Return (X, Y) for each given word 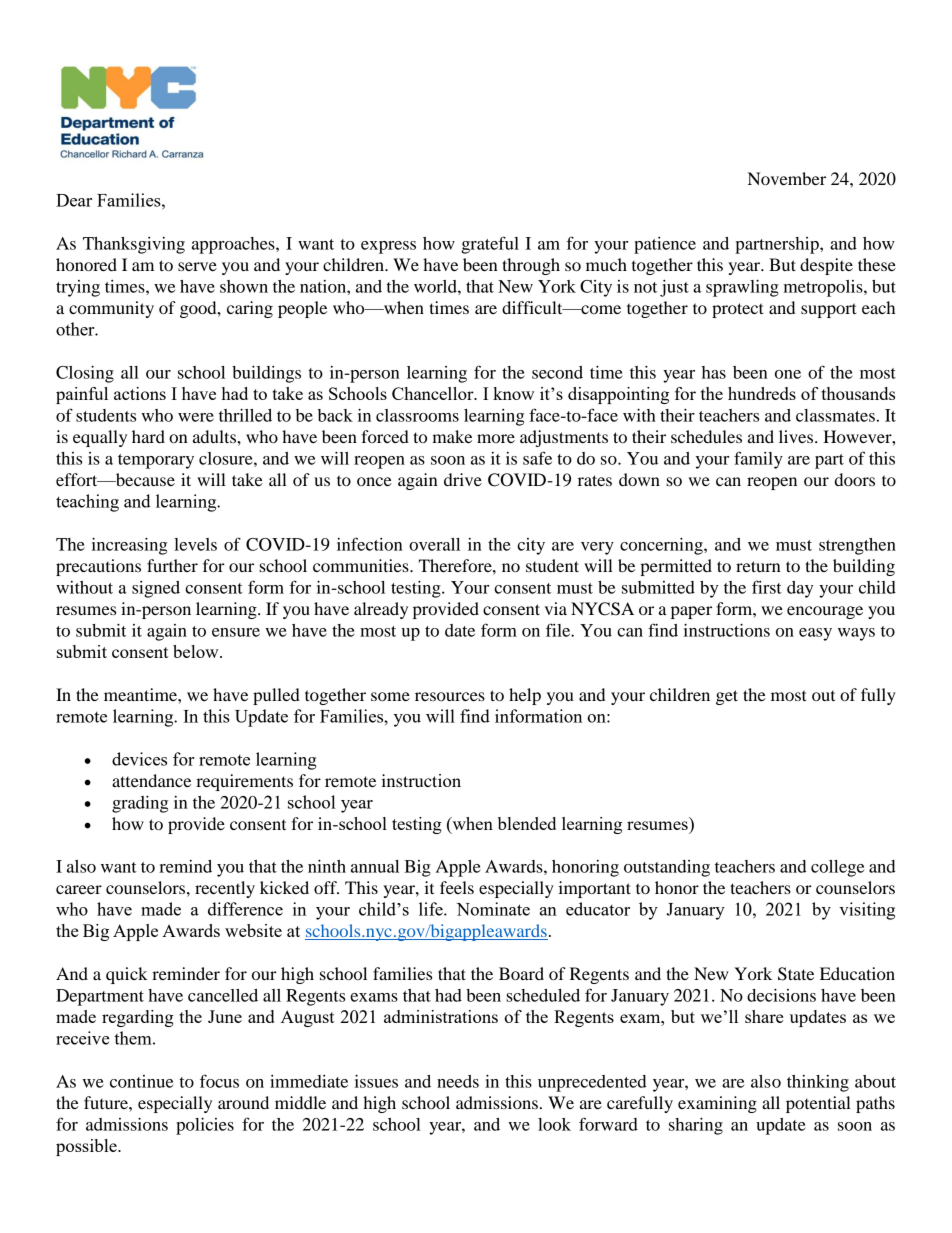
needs (458, 1081)
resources (450, 696)
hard (148, 436)
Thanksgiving (134, 245)
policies (205, 1126)
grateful (490, 245)
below (197, 651)
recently (225, 889)
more (496, 438)
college (837, 868)
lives (797, 436)
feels (457, 887)
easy (815, 634)
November (787, 178)
